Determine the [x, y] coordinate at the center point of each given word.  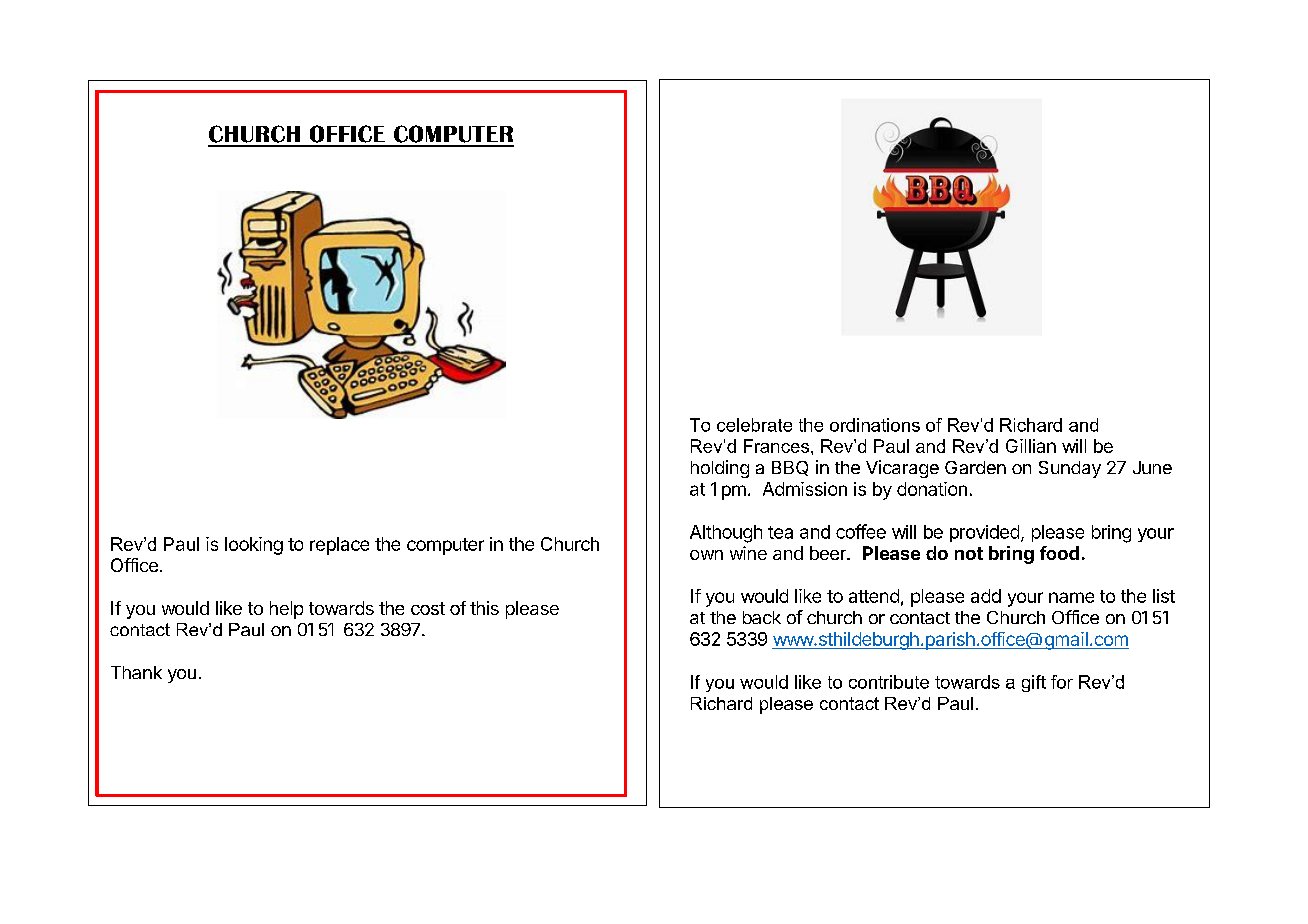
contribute [889, 682]
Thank [136, 672]
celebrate [754, 425]
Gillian [1031, 446]
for [1062, 682]
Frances [776, 446]
